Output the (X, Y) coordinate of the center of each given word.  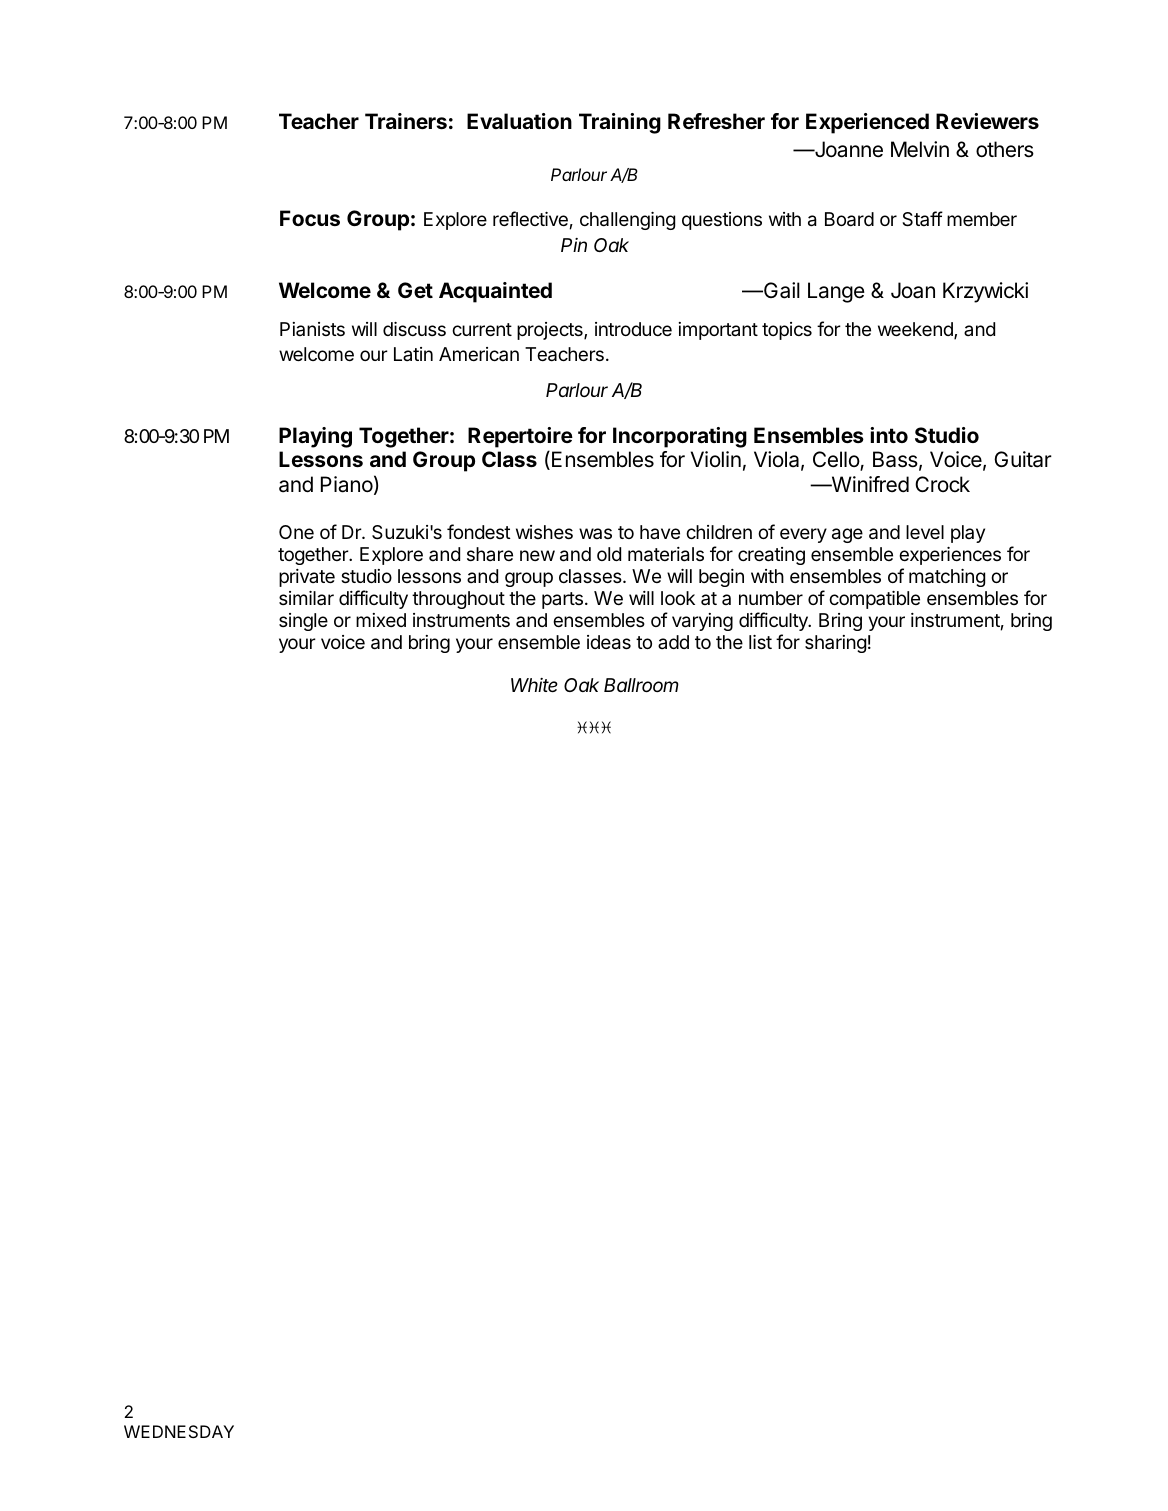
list (760, 642)
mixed (381, 620)
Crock (942, 484)
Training (620, 123)
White (534, 685)
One (296, 532)
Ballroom (641, 685)
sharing (835, 644)
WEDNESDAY (179, 1431)
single (303, 622)
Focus (310, 218)
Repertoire (520, 439)
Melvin (920, 149)
